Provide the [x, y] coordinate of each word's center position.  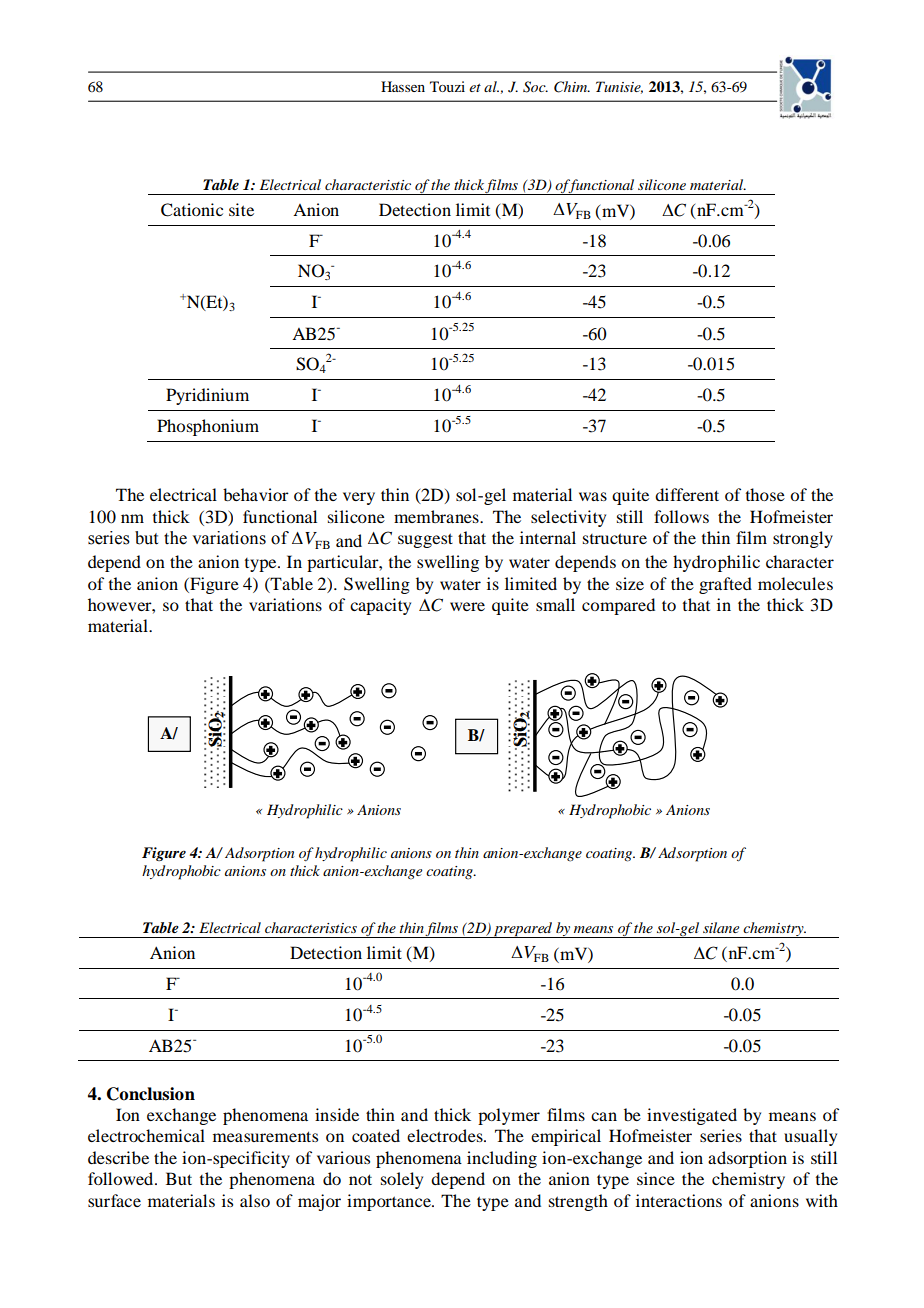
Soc [535, 87]
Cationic [192, 210]
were [467, 606]
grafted [725, 585]
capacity [380, 606]
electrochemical [146, 1135]
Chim [572, 87]
